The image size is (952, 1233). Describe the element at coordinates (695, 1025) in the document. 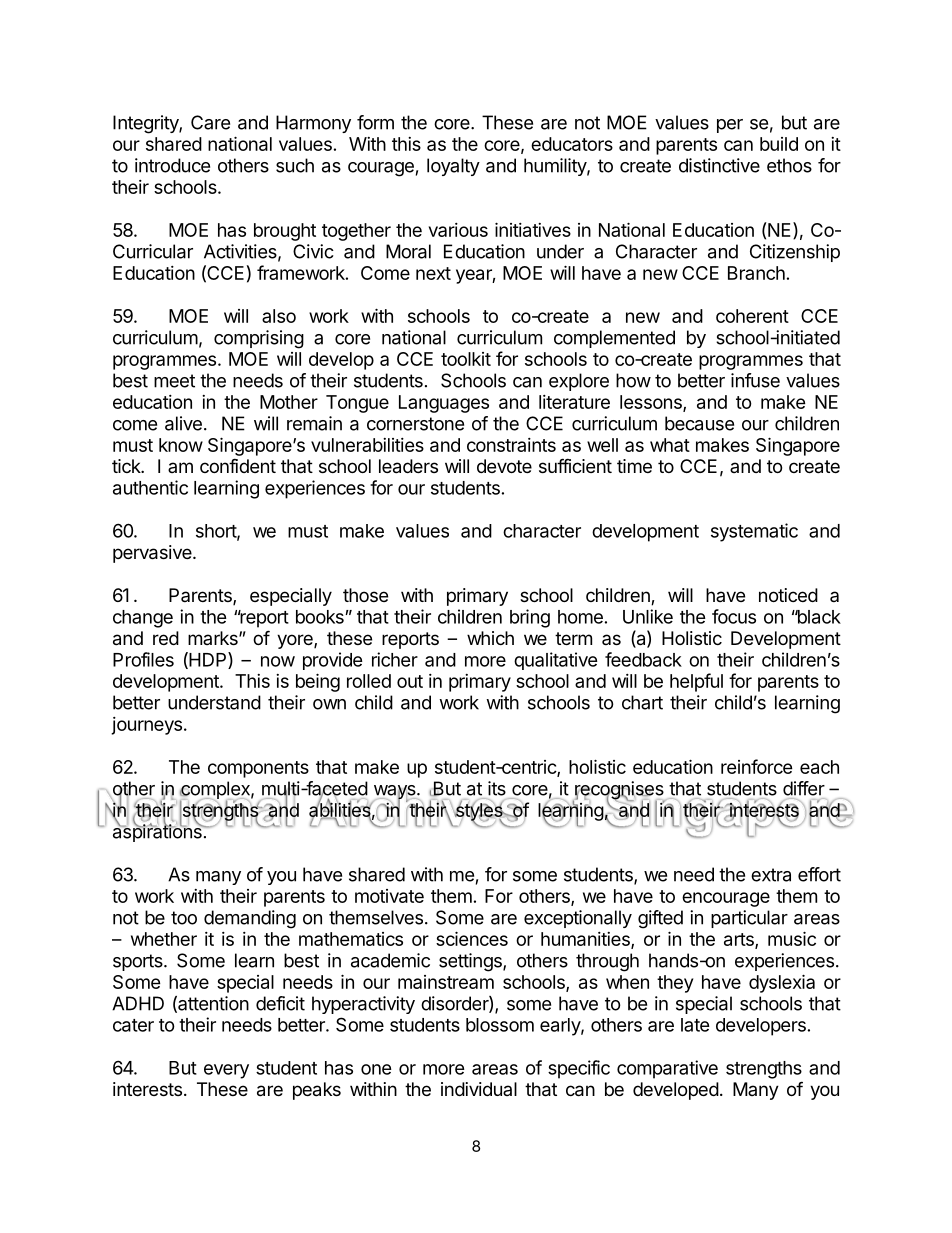

I see `late` at that location.
